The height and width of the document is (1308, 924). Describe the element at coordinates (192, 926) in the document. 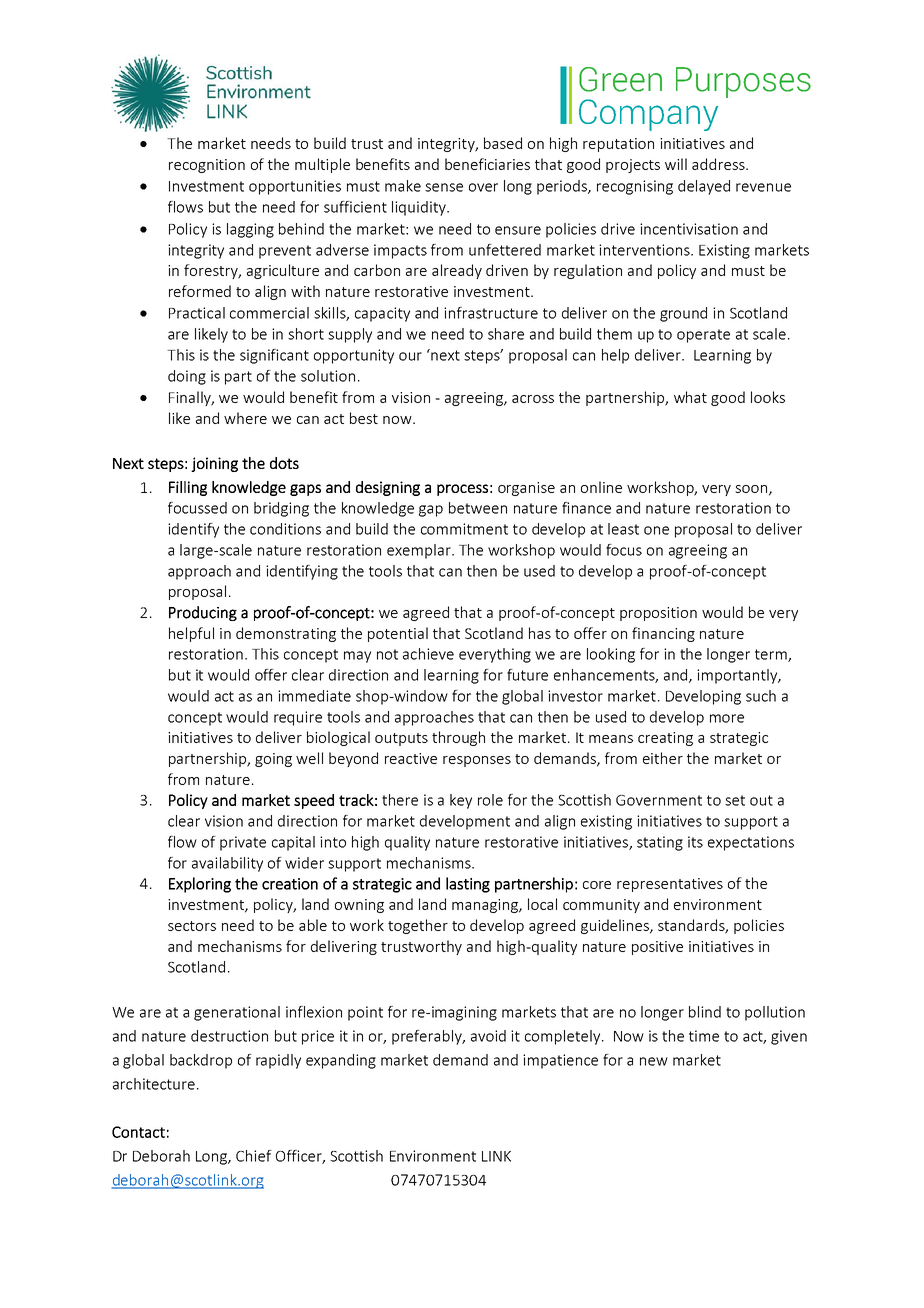

I see `sectors` at that location.
